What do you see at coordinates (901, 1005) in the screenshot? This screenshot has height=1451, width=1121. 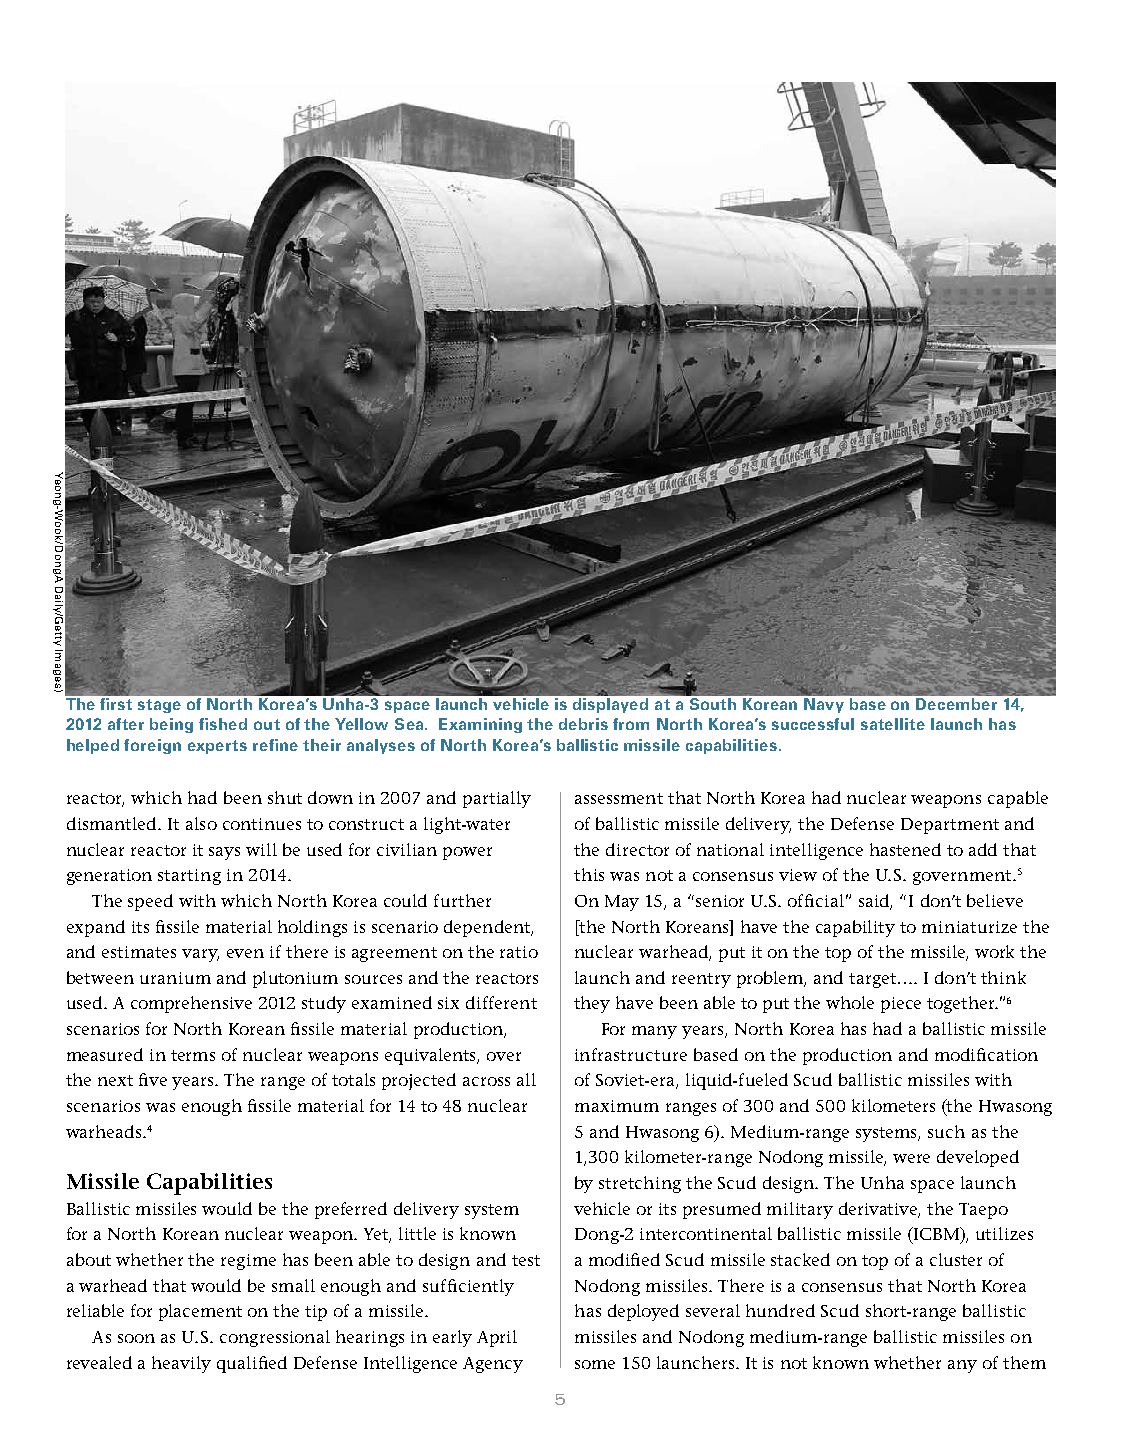 I see `piece` at bounding box center [901, 1005].
